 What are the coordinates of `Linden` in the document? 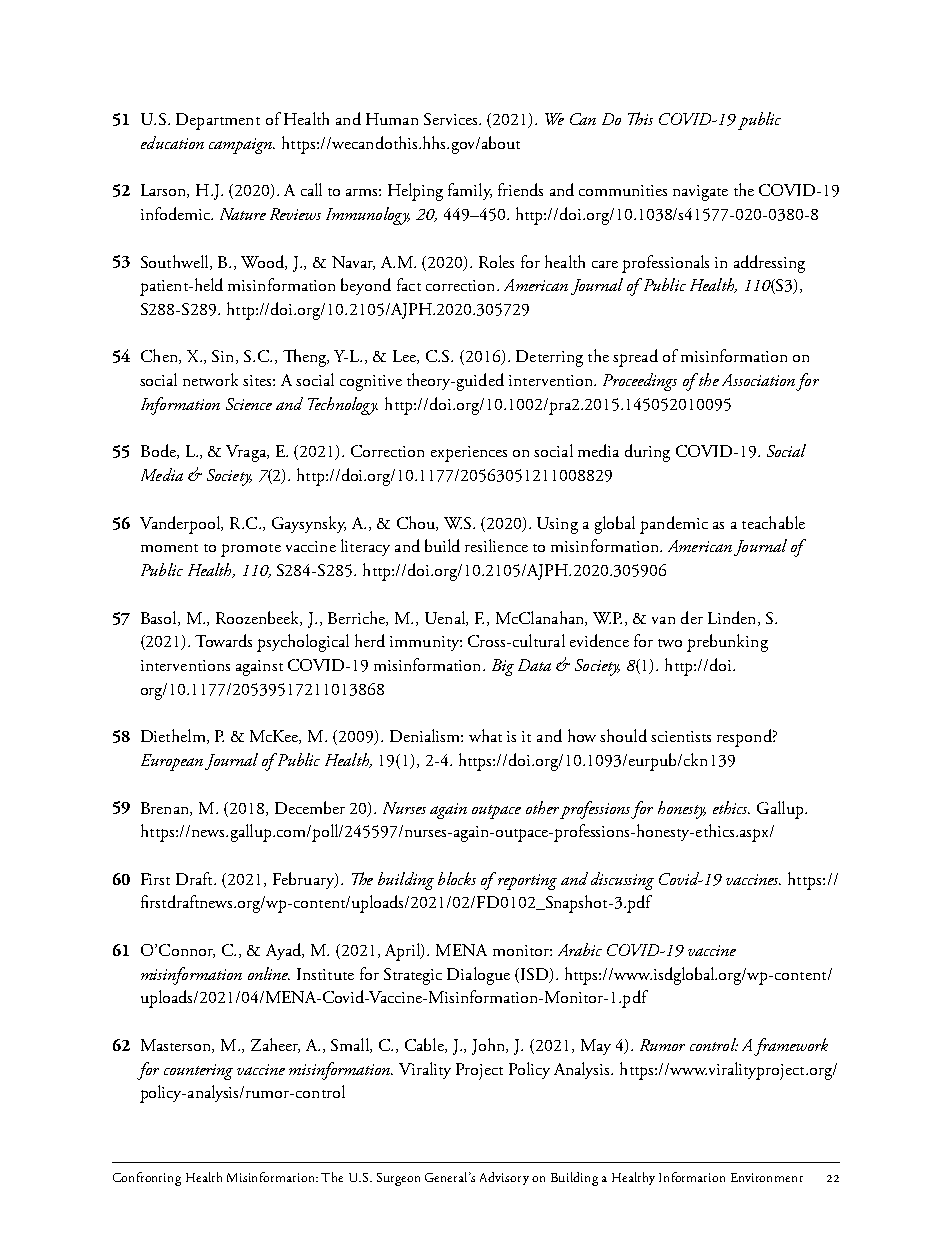 It's located at (733, 618).
